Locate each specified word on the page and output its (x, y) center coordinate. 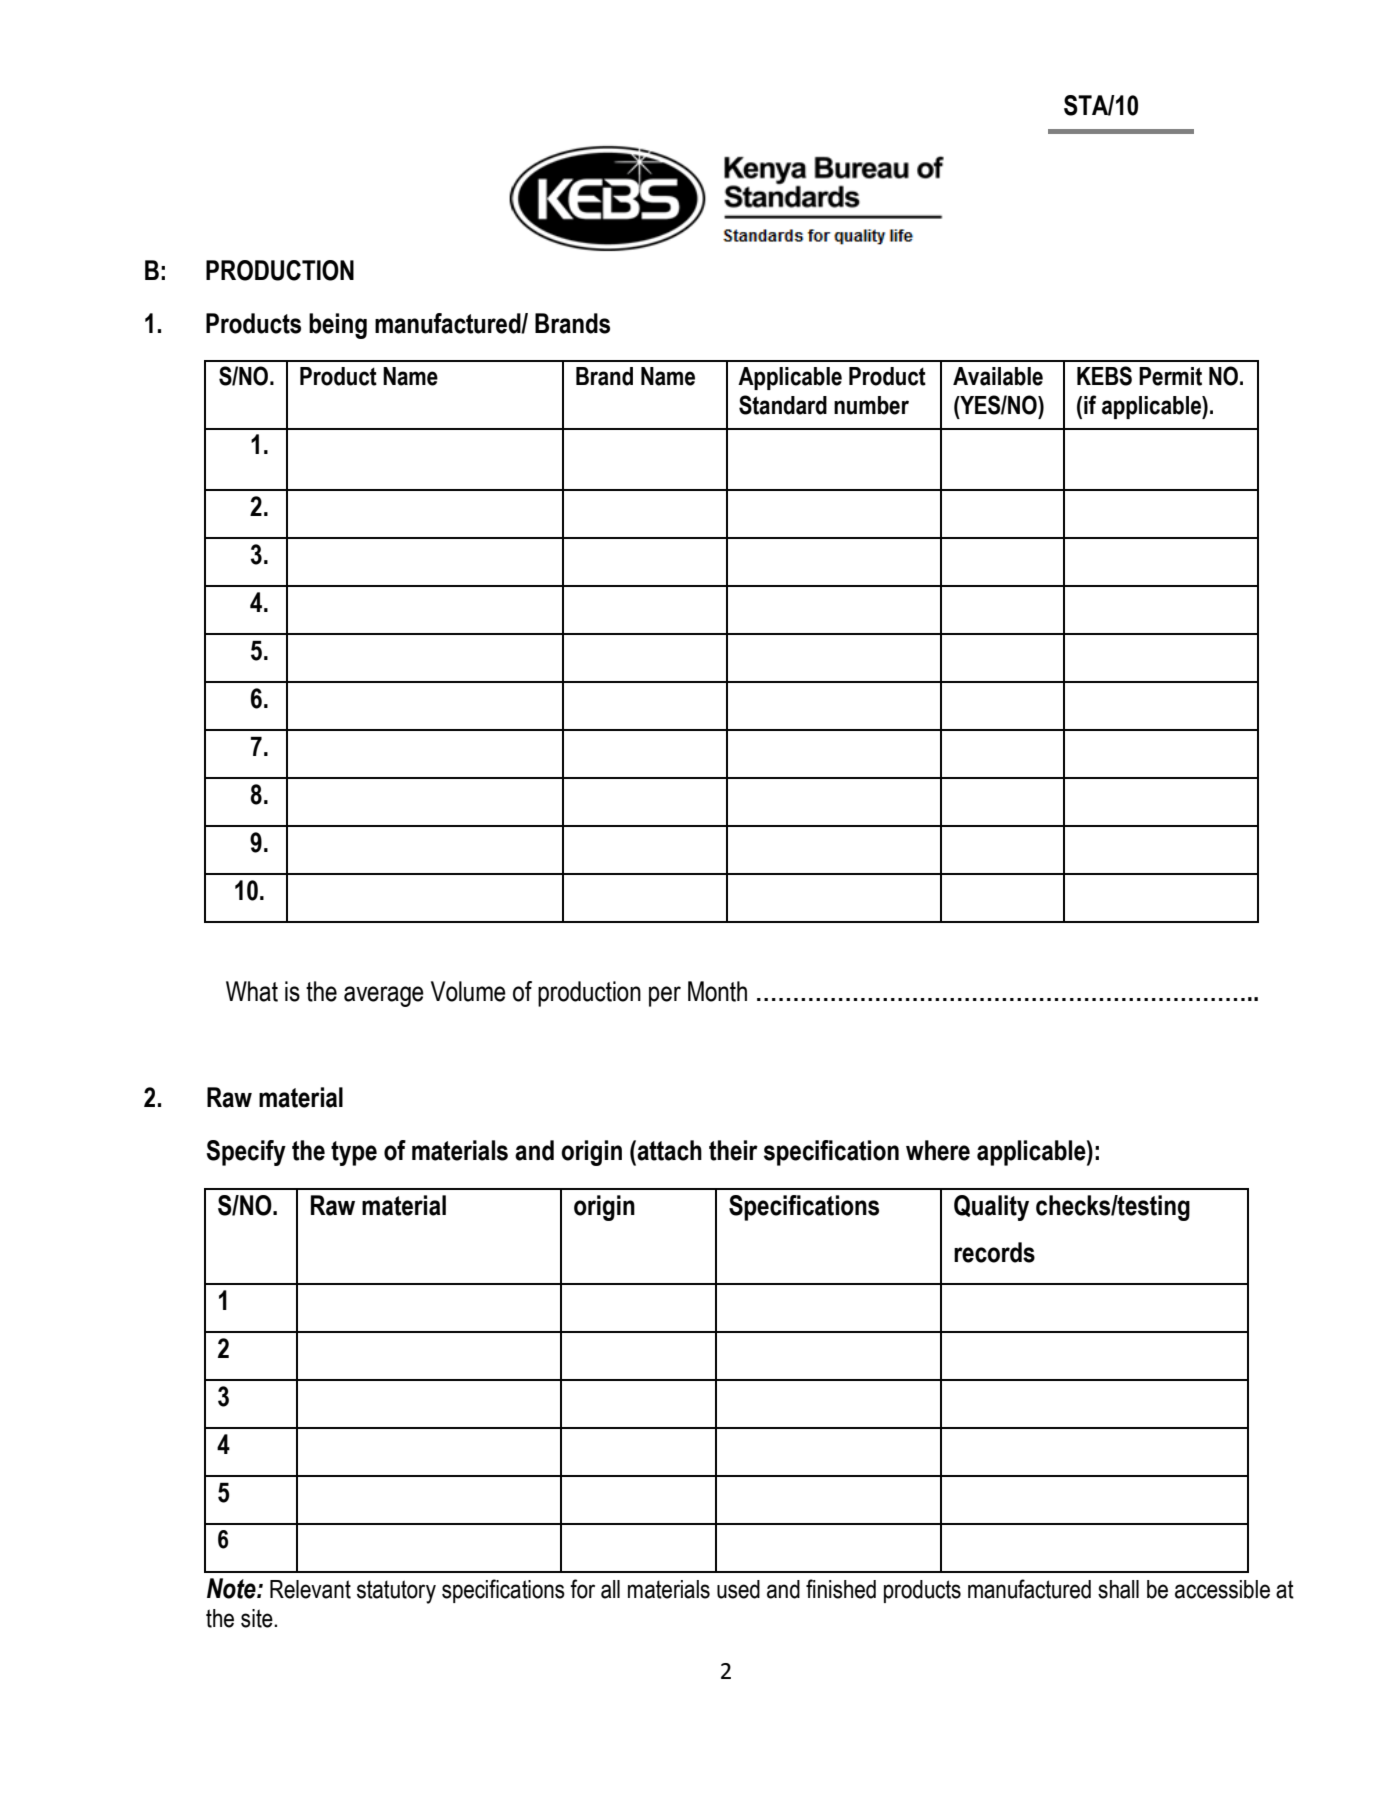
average (384, 996)
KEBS (1104, 376)
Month (717, 991)
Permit (1170, 376)
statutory (396, 1592)
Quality (991, 1208)
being (338, 326)
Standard (783, 405)
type (354, 1153)
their (733, 1150)
